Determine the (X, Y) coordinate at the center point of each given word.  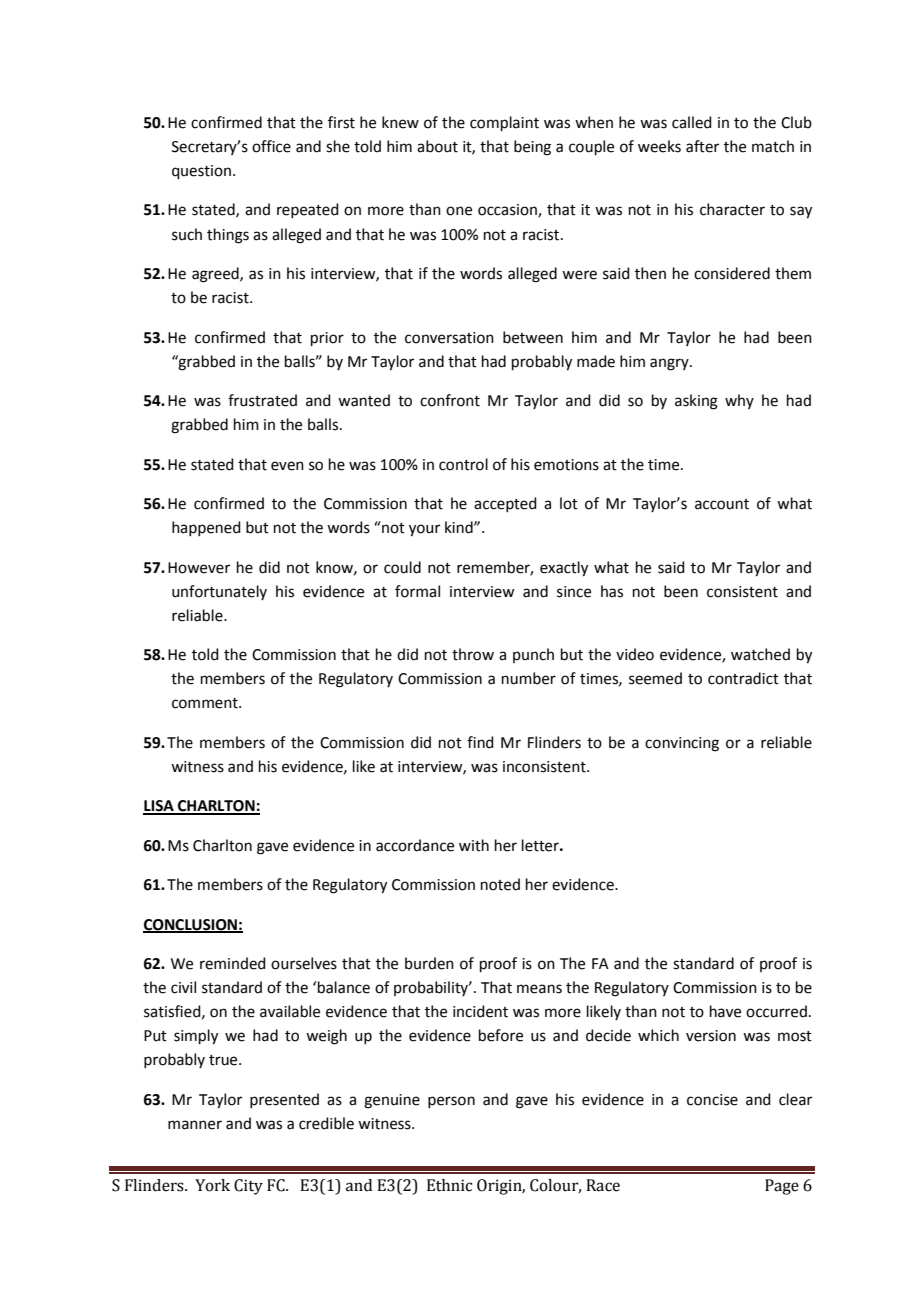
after (702, 146)
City (248, 1187)
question (203, 172)
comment (206, 703)
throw (473, 654)
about (437, 146)
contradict (743, 678)
